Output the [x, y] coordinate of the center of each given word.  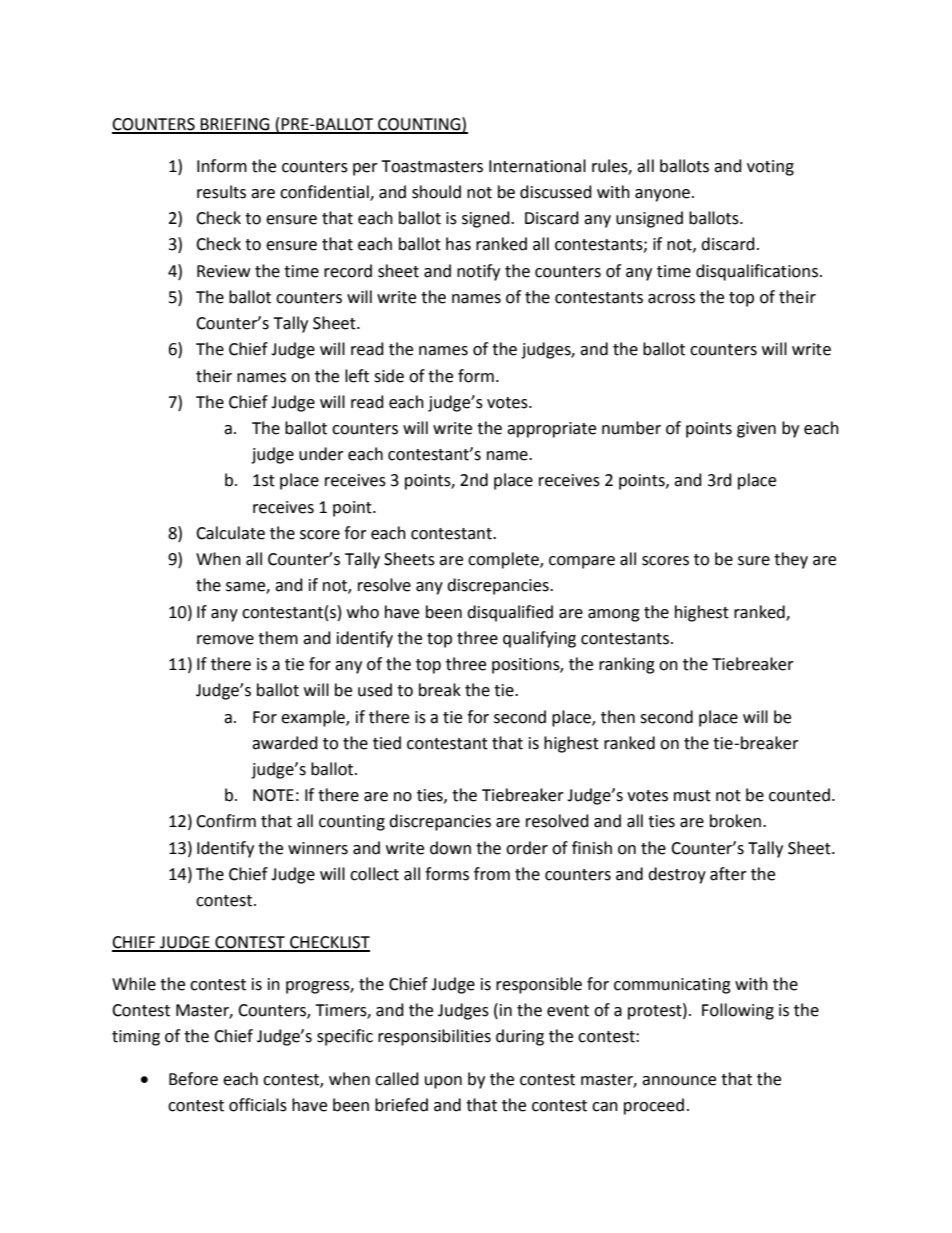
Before [193, 1079]
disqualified [510, 613]
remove [225, 640]
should [436, 192]
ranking [627, 665]
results [221, 192]
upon [443, 1082]
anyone [662, 195]
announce [679, 1081]
